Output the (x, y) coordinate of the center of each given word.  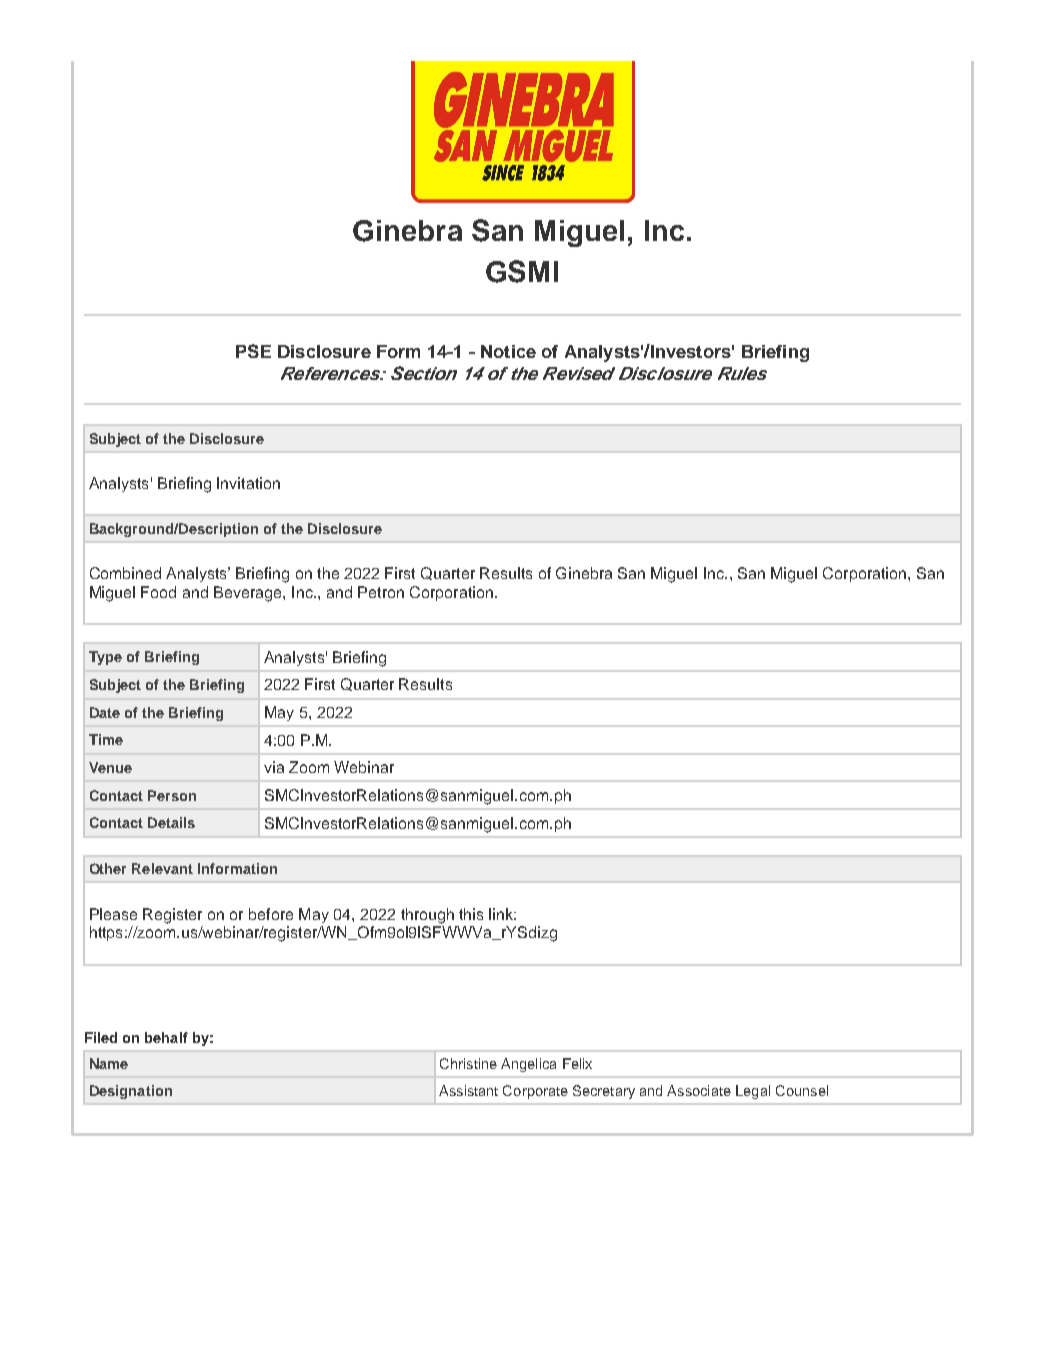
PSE (253, 351)
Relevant (162, 868)
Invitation (248, 483)
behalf (166, 1037)
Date (105, 712)
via (274, 767)
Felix (577, 1063)
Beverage (249, 594)
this (471, 914)
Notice (508, 351)
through (427, 916)
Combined (125, 573)
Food (158, 592)
